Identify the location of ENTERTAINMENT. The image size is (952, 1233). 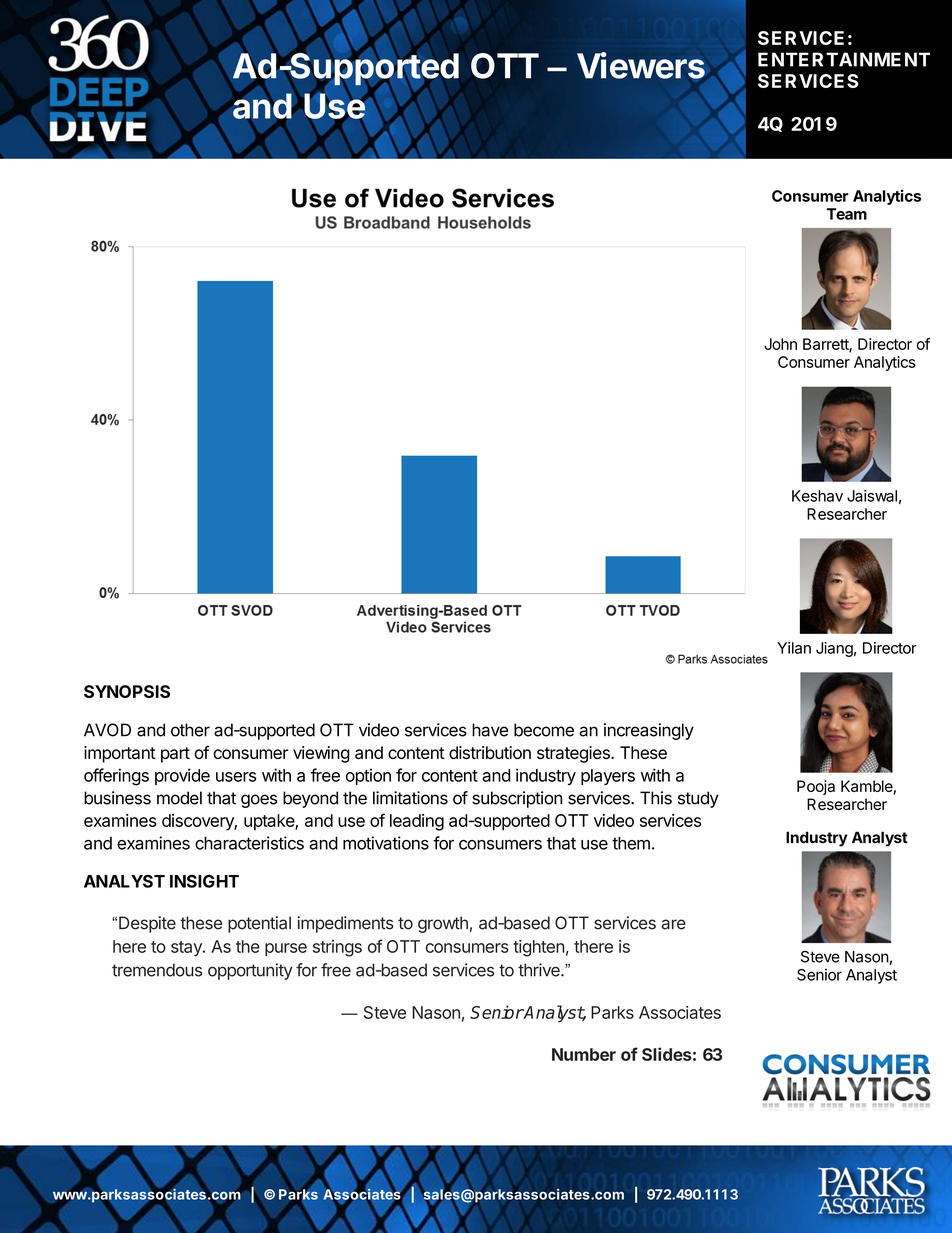
(844, 59).
